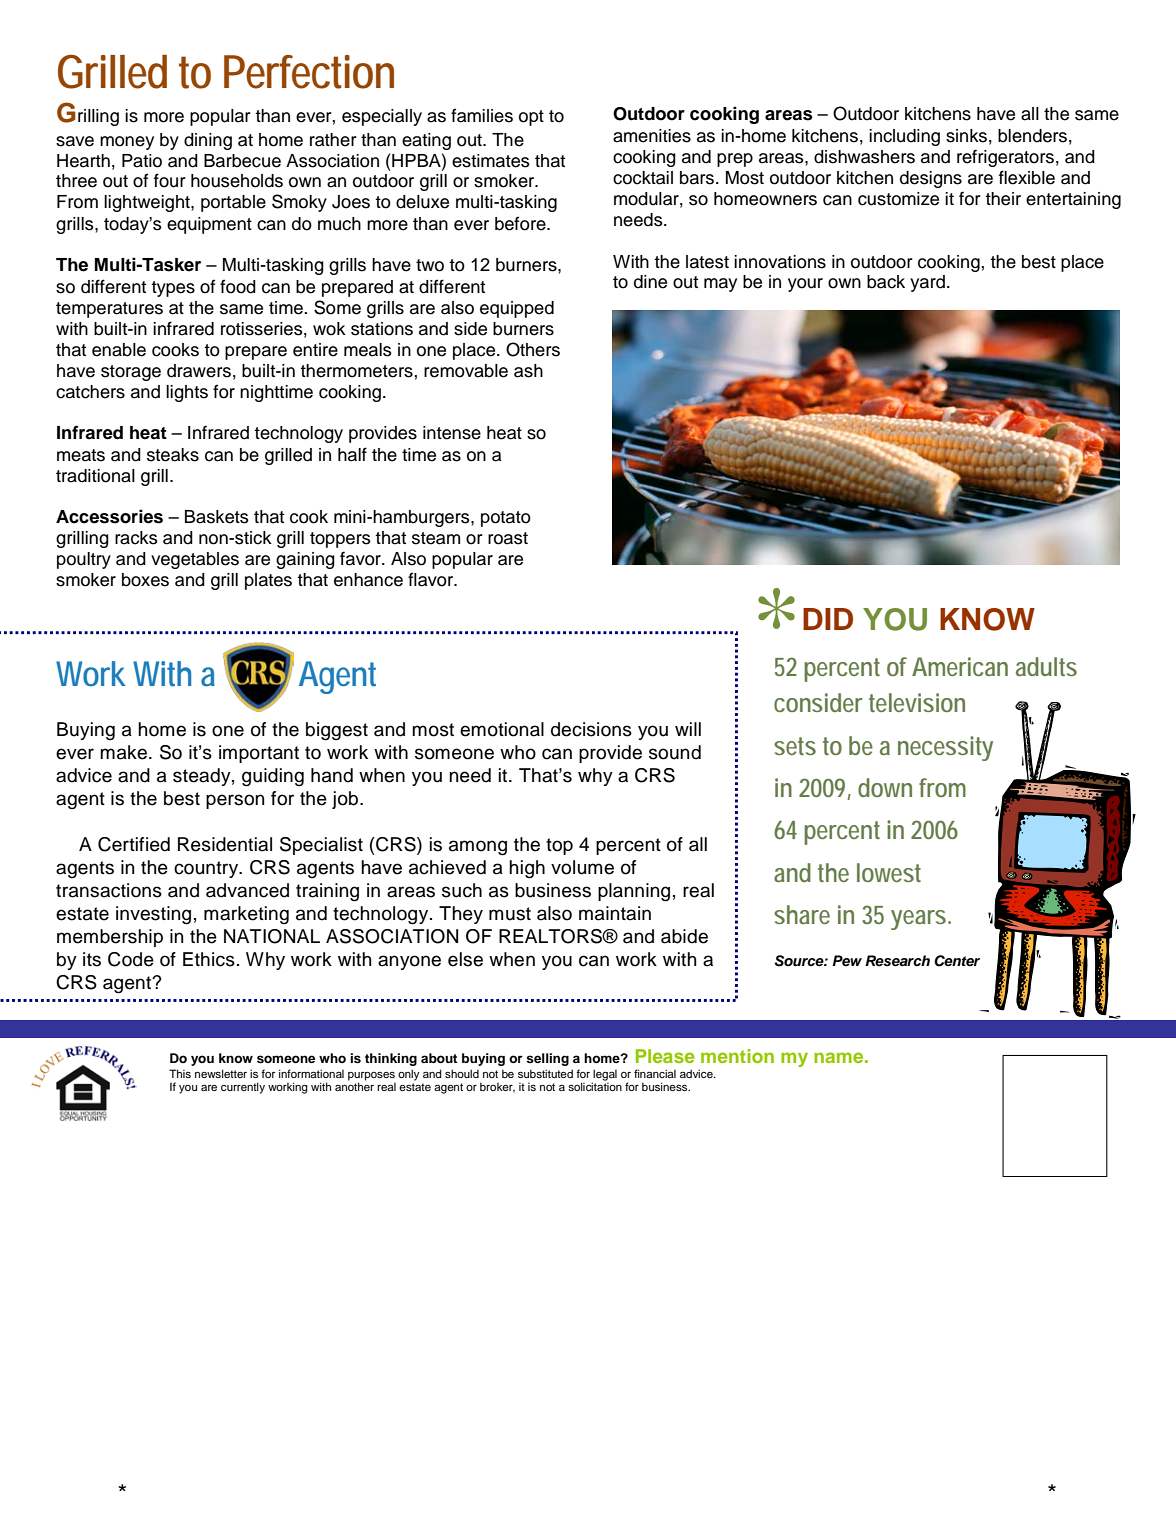 The width and height of the screenshot is (1176, 1522). What do you see at coordinates (187, 393) in the screenshot?
I see `lights` at bounding box center [187, 393].
